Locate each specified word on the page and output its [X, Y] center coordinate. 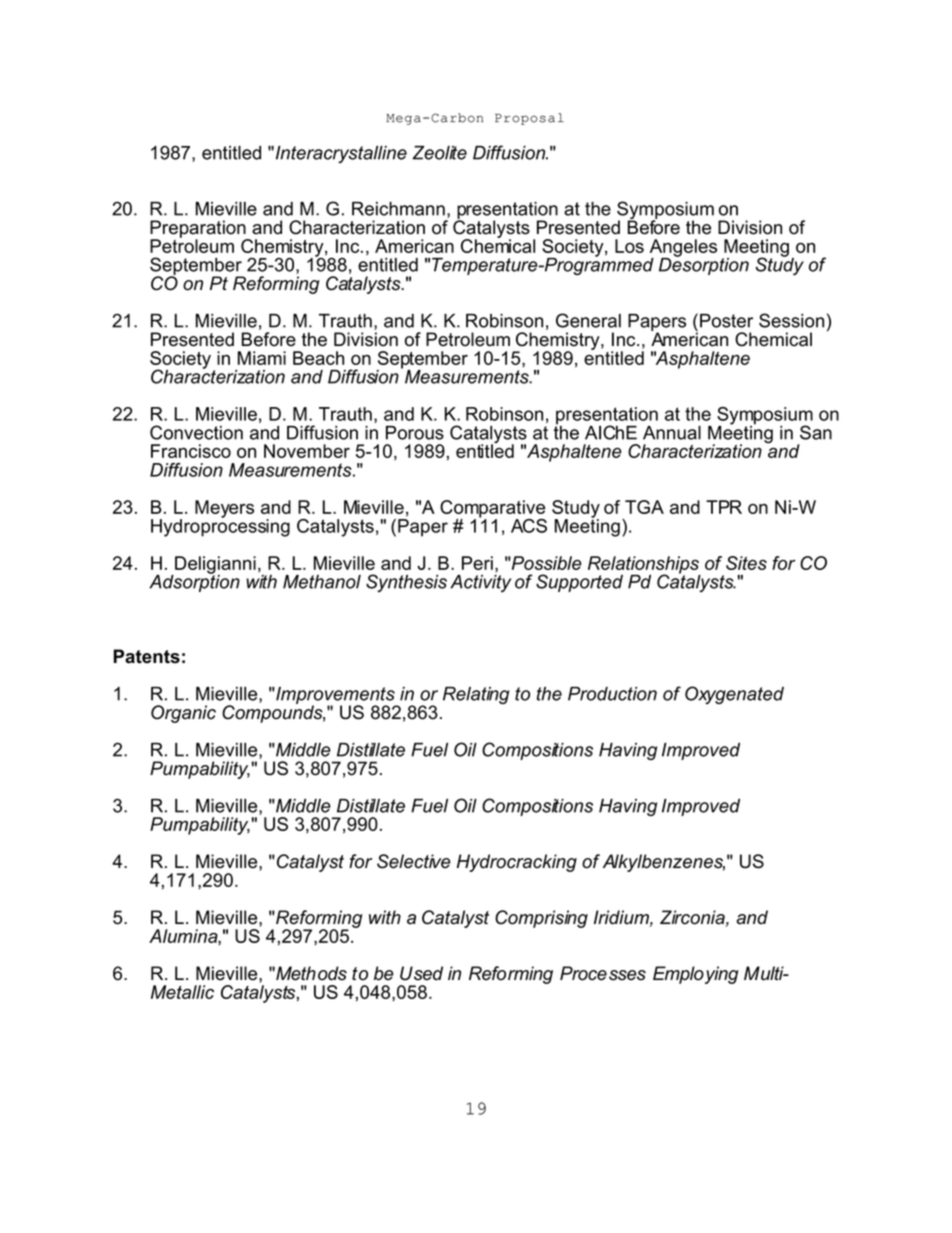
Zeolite [439, 153]
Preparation [199, 230]
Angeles [683, 249]
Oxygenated [734, 695]
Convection [196, 432]
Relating [476, 695]
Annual [672, 433]
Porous [415, 433]
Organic [183, 714]
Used [421, 973]
